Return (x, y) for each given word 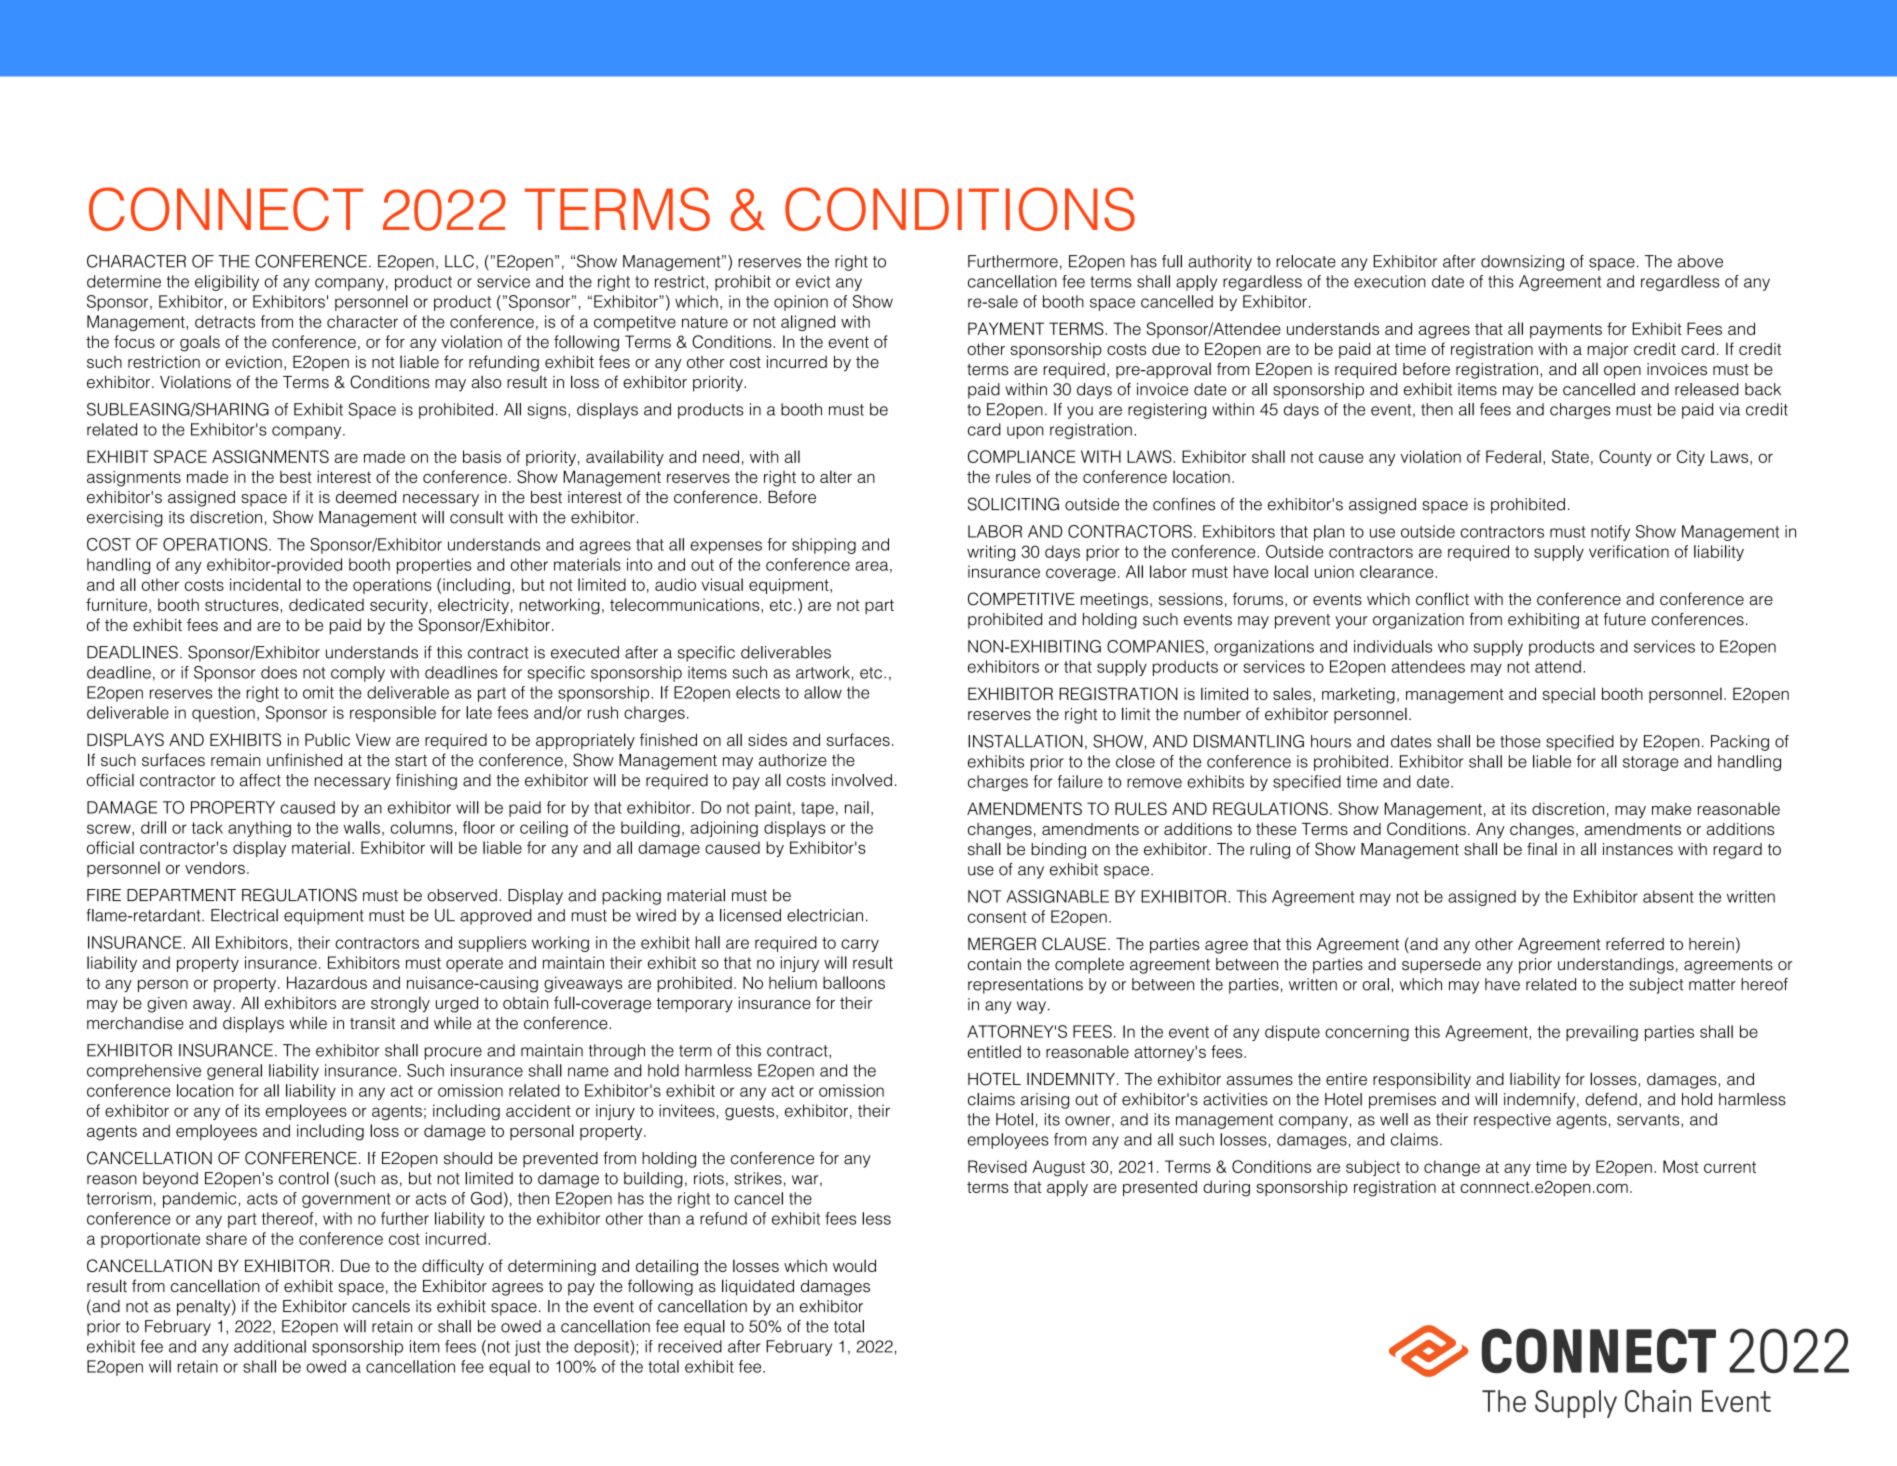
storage (1650, 763)
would (854, 1265)
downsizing (1522, 263)
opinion (801, 303)
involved (862, 780)
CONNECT (226, 209)
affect (260, 780)
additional (270, 1346)
